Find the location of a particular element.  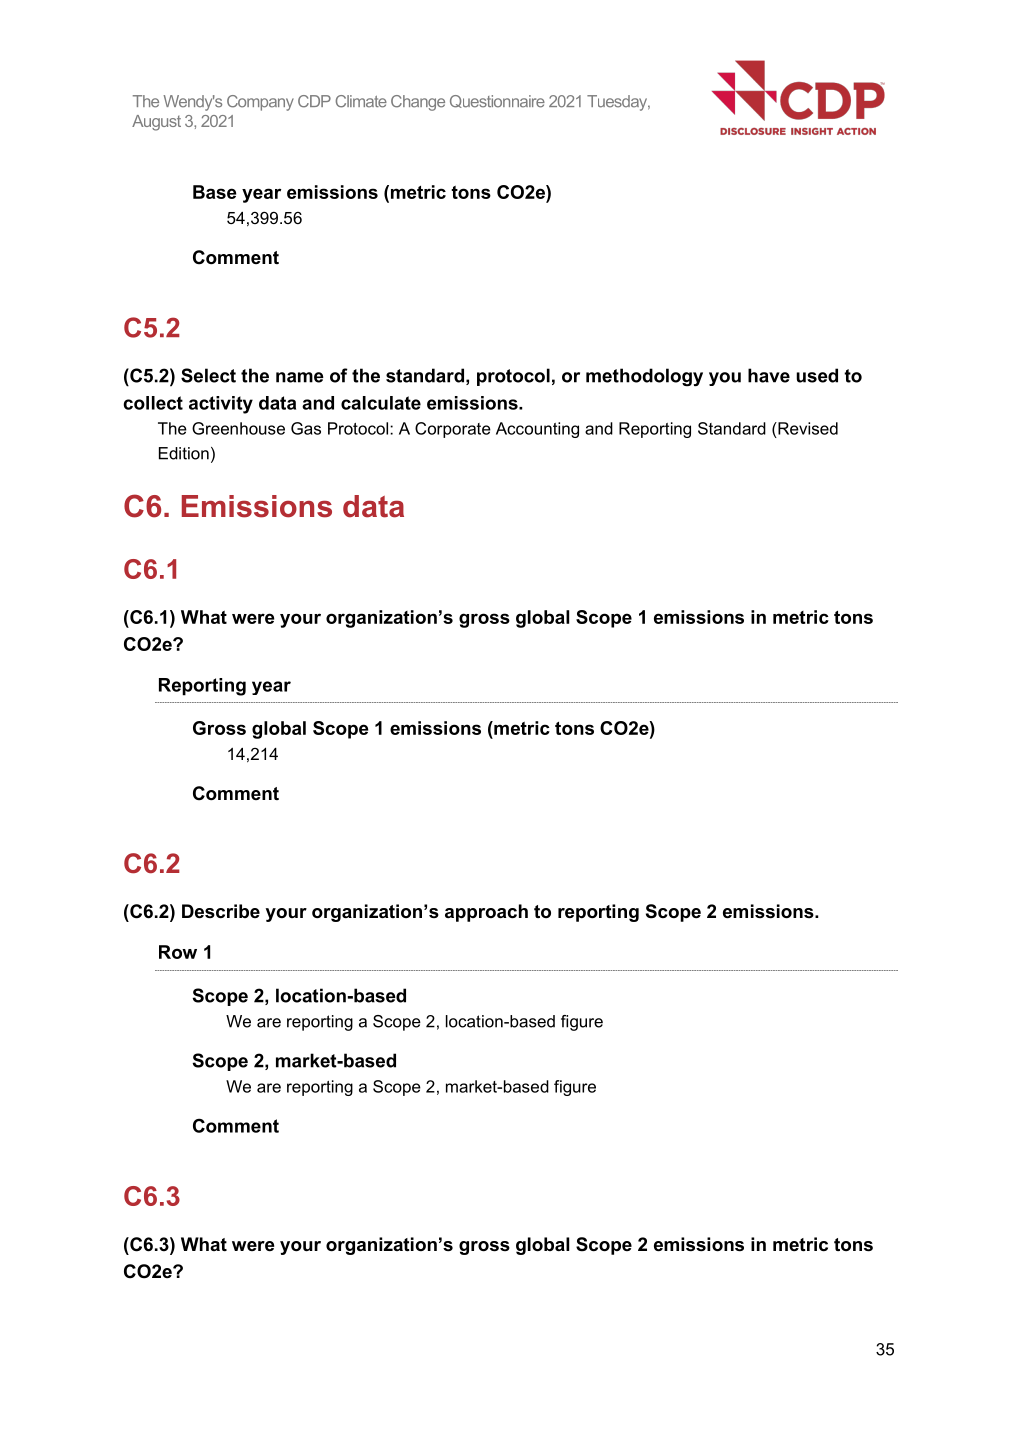

have is located at coordinates (769, 375).
